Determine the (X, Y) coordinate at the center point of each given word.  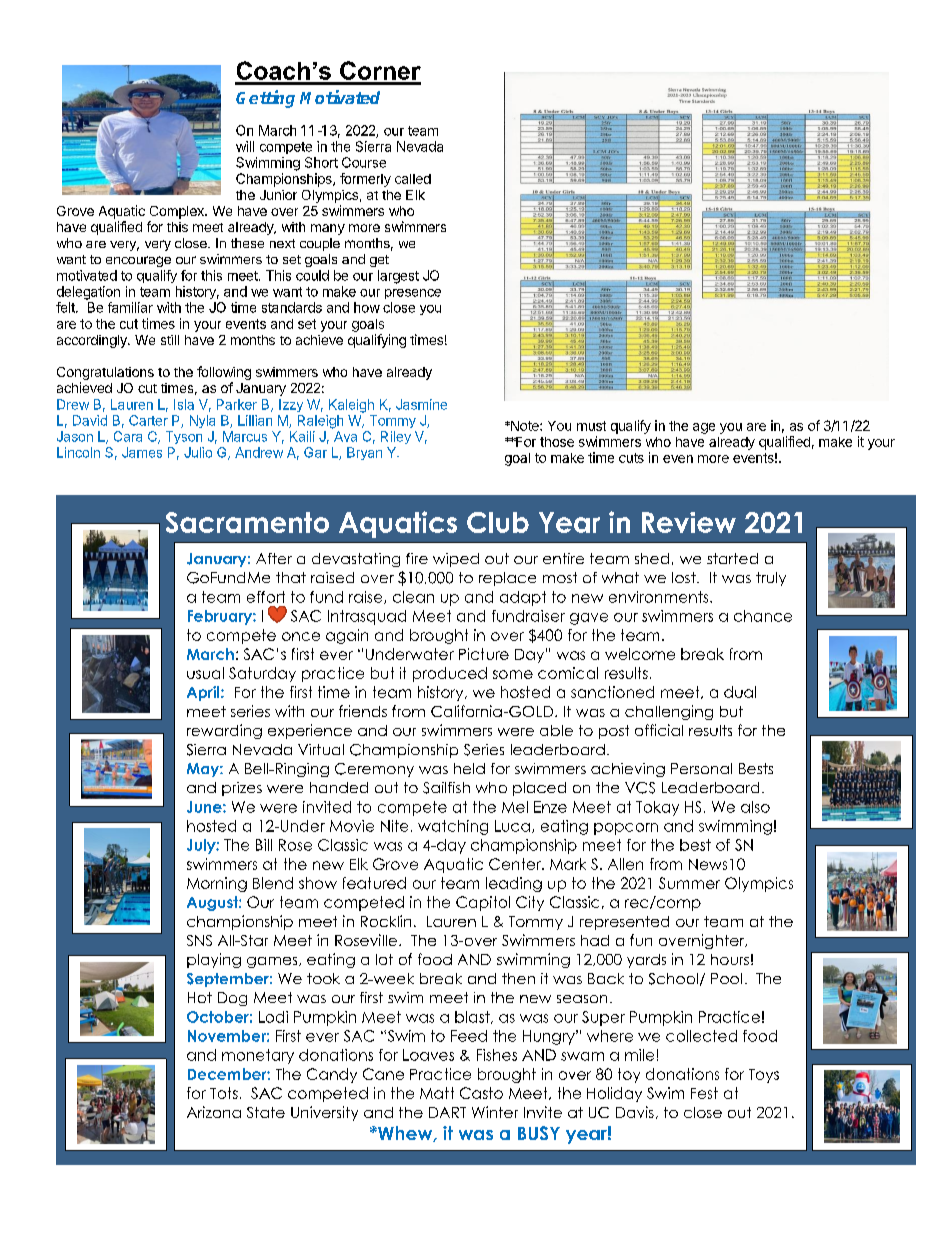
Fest (704, 1093)
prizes (242, 789)
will (245, 146)
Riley (396, 437)
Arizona (214, 1112)
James (142, 452)
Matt (437, 1093)
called (413, 179)
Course (364, 162)
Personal (701, 768)
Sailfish (446, 788)
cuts (631, 458)
